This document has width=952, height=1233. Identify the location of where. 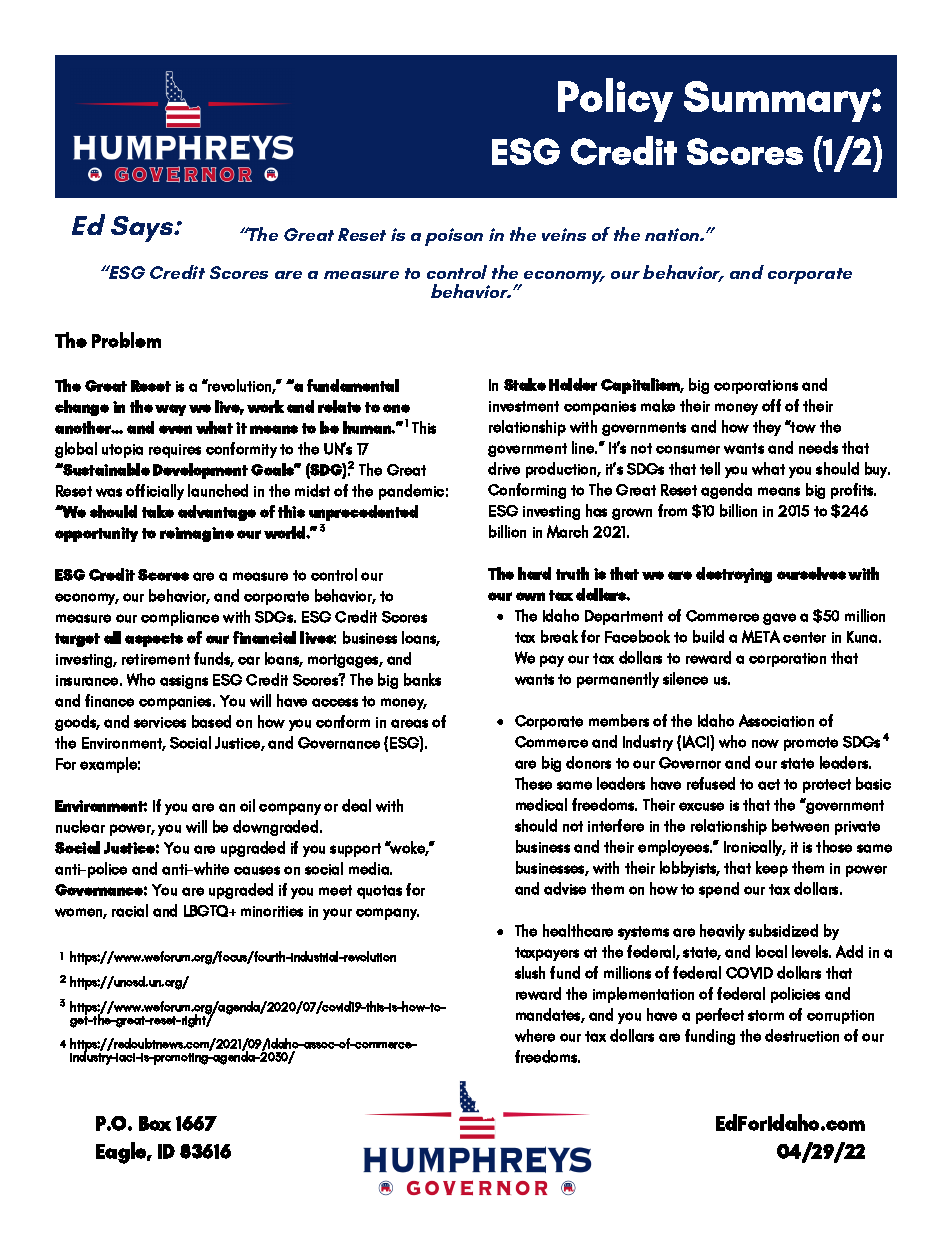
(535, 1035).
